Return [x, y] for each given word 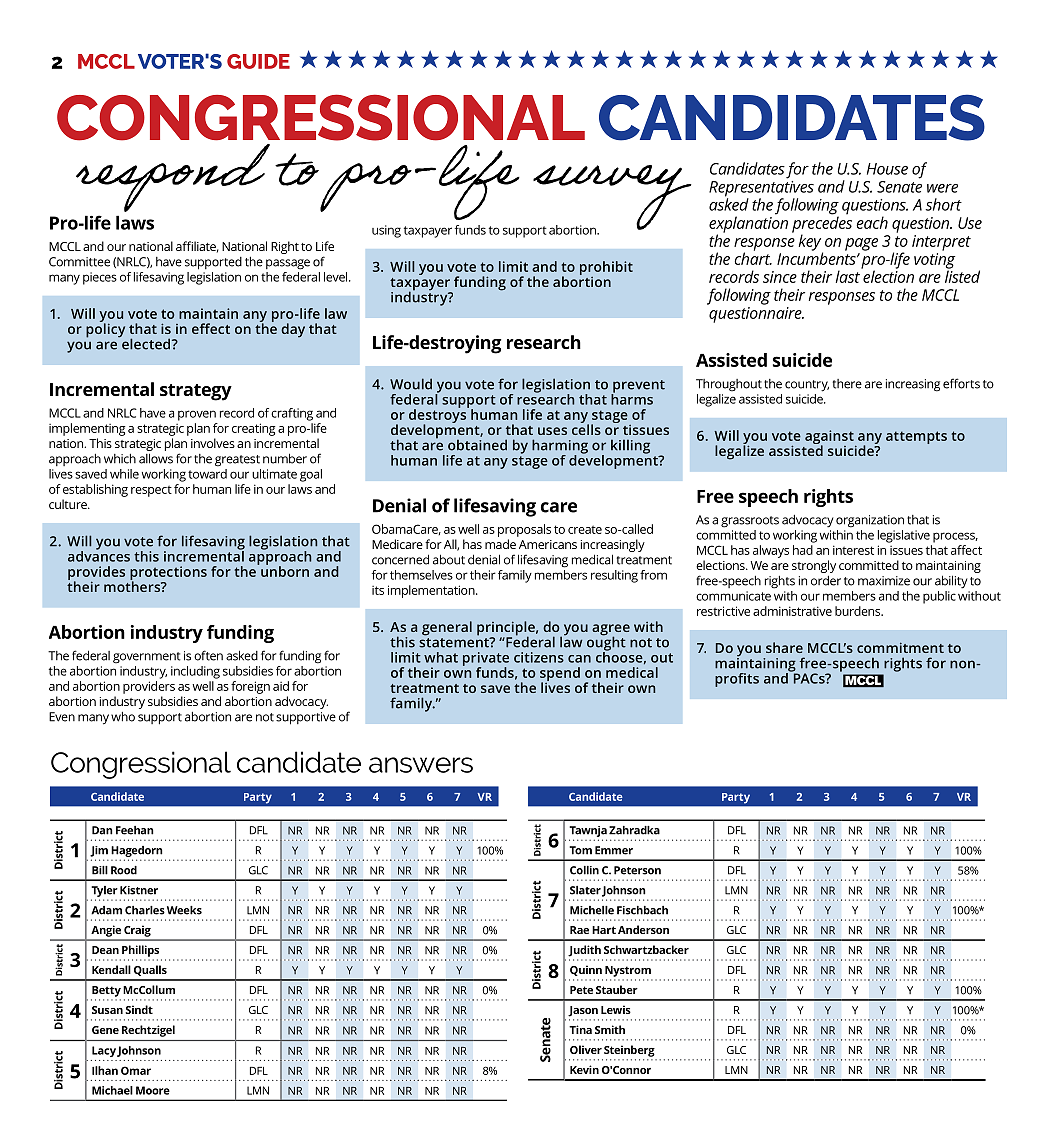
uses [552, 431]
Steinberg [629, 1051]
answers [421, 765]
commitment [900, 647]
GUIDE [258, 61]
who [123, 716]
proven [197, 415]
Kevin [584, 1069]
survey [611, 199]
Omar [136, 1070]
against [830, 438]
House [887, 169]
